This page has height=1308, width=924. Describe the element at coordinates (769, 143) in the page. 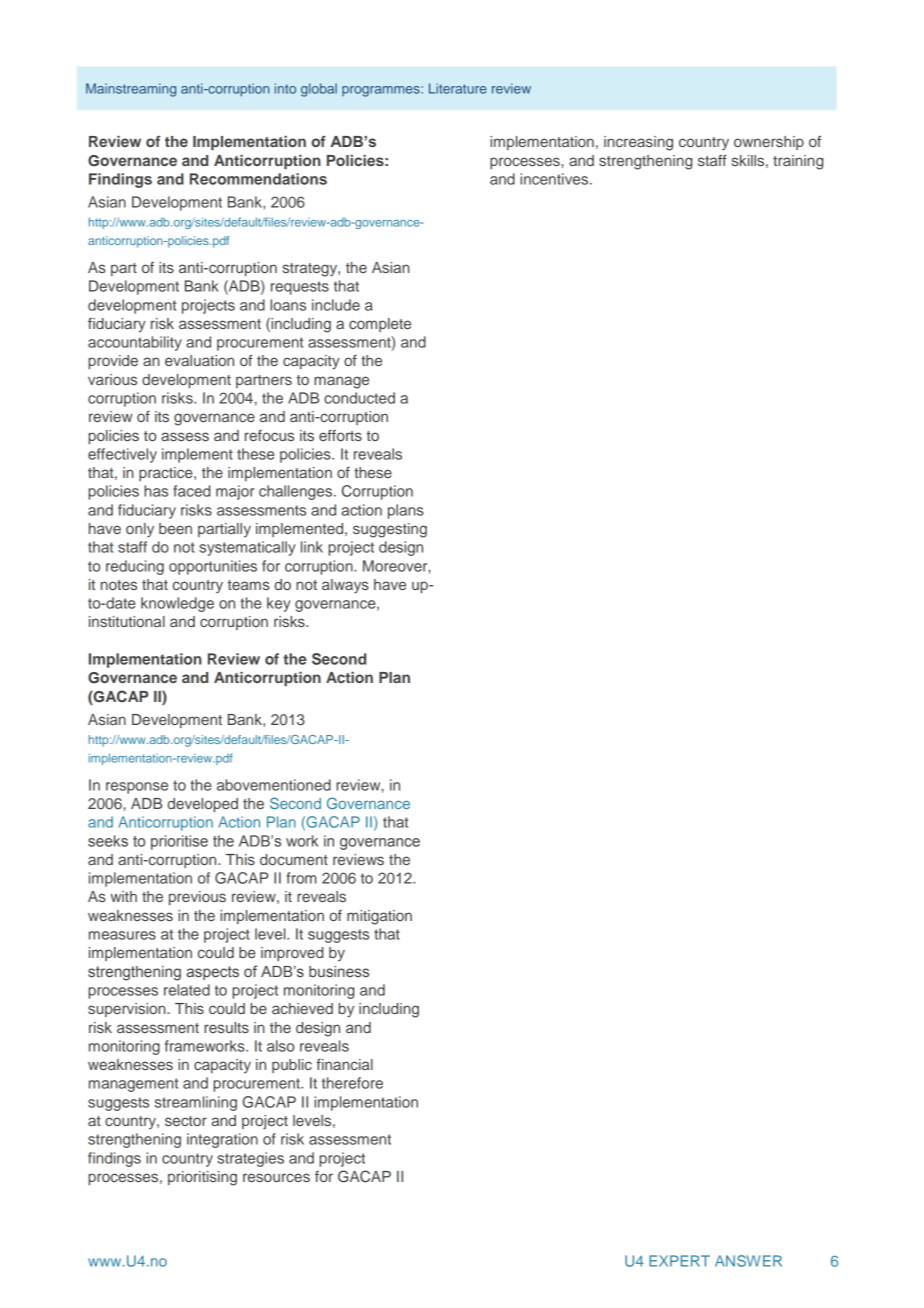

I see `ownership` at that location.
